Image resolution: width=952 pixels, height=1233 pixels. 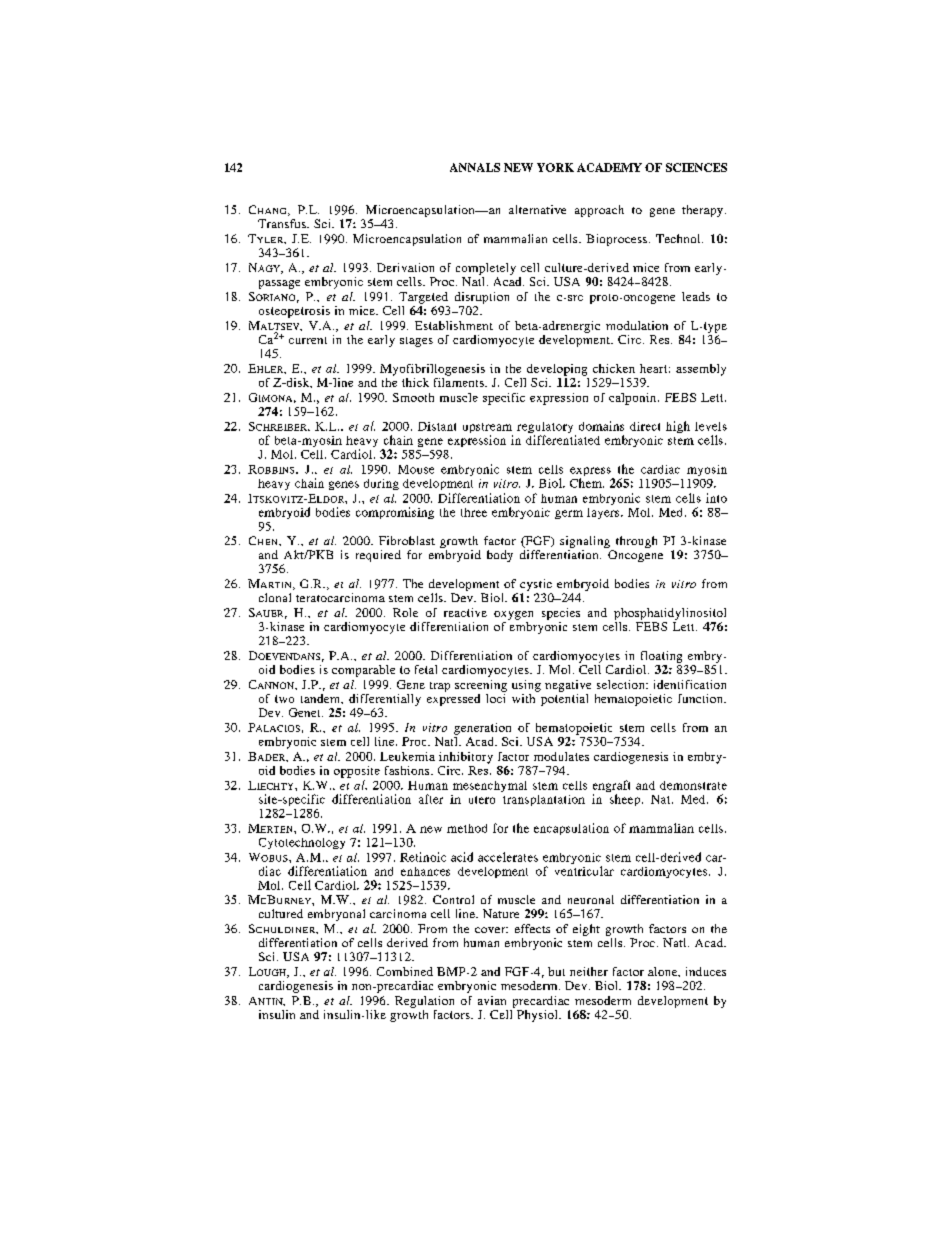 What do you see at coordinates (690, 684) in the screenshot?
I see `identification` at bounding box center [690, 684].
